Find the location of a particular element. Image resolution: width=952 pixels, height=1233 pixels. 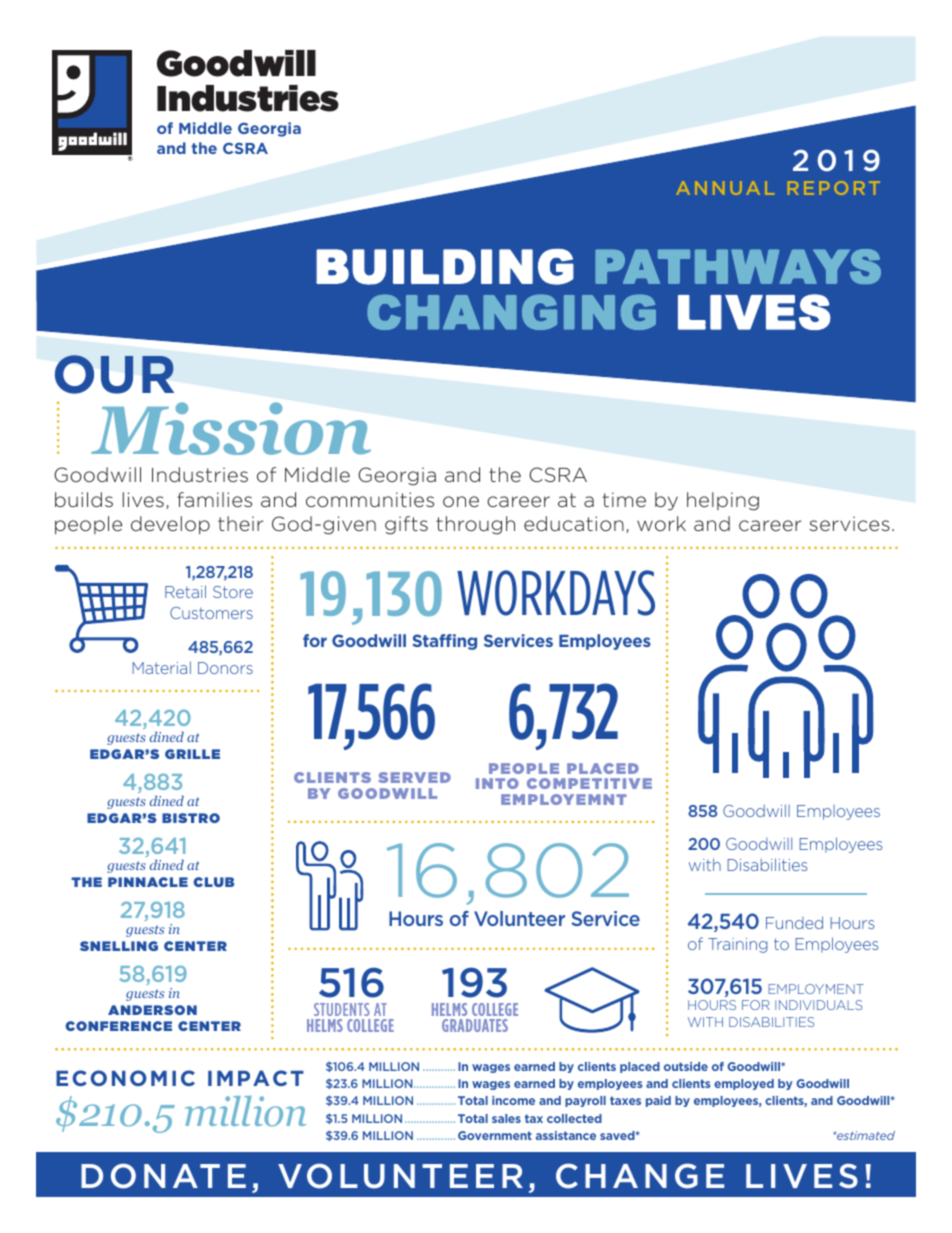

one is located at coordinates (461, 501).
